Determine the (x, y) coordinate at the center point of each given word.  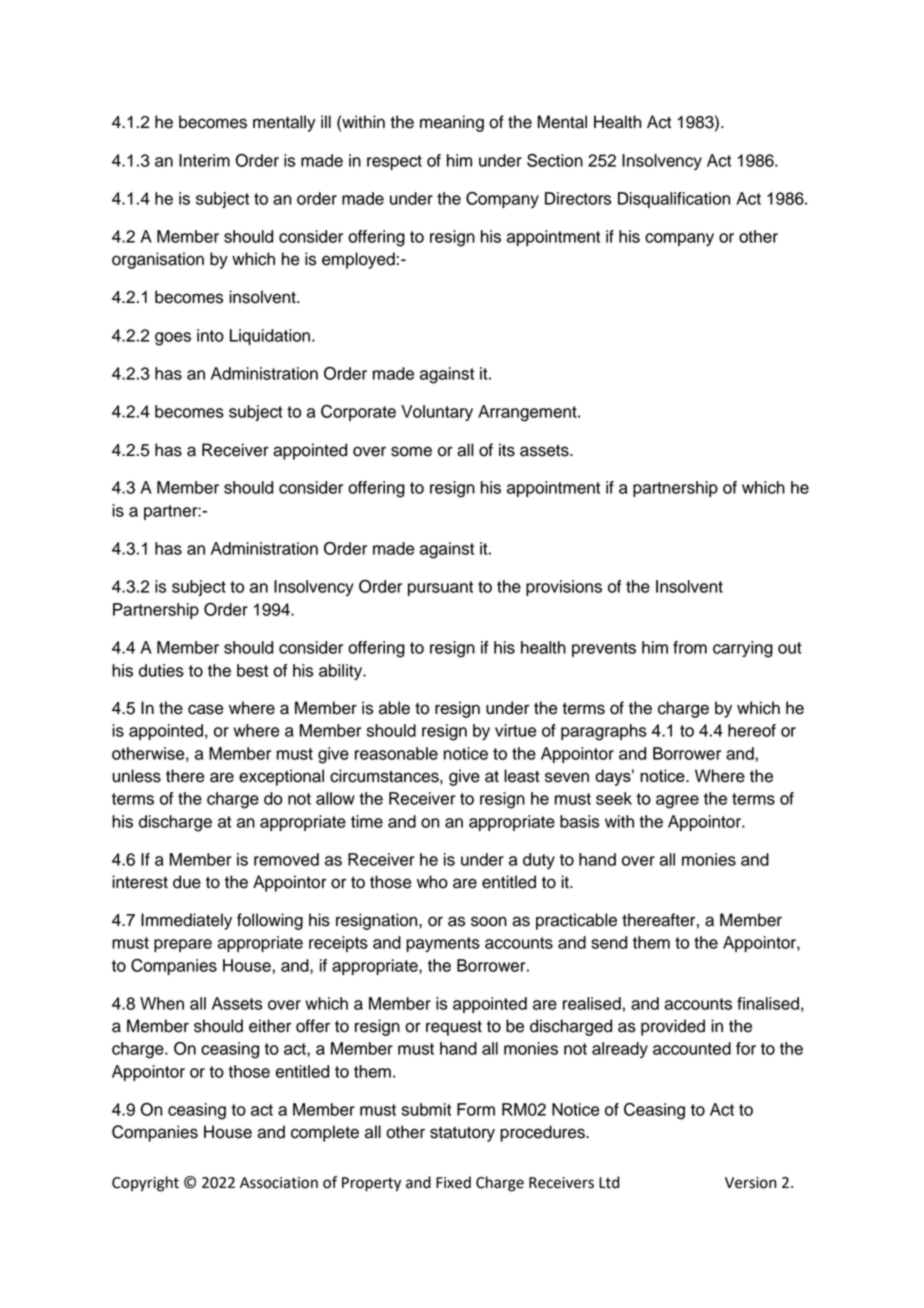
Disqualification (674, 200)
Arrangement (528, 413)
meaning (452, 123)
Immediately (186, 921)
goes (173, 339)
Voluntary (437, 413)
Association (279, 1183)
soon (489, 921)
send (609, 942)
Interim (204, 160)
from (690, 647)
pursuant (440, 588)
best (252, 670)
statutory (462, 1134)
